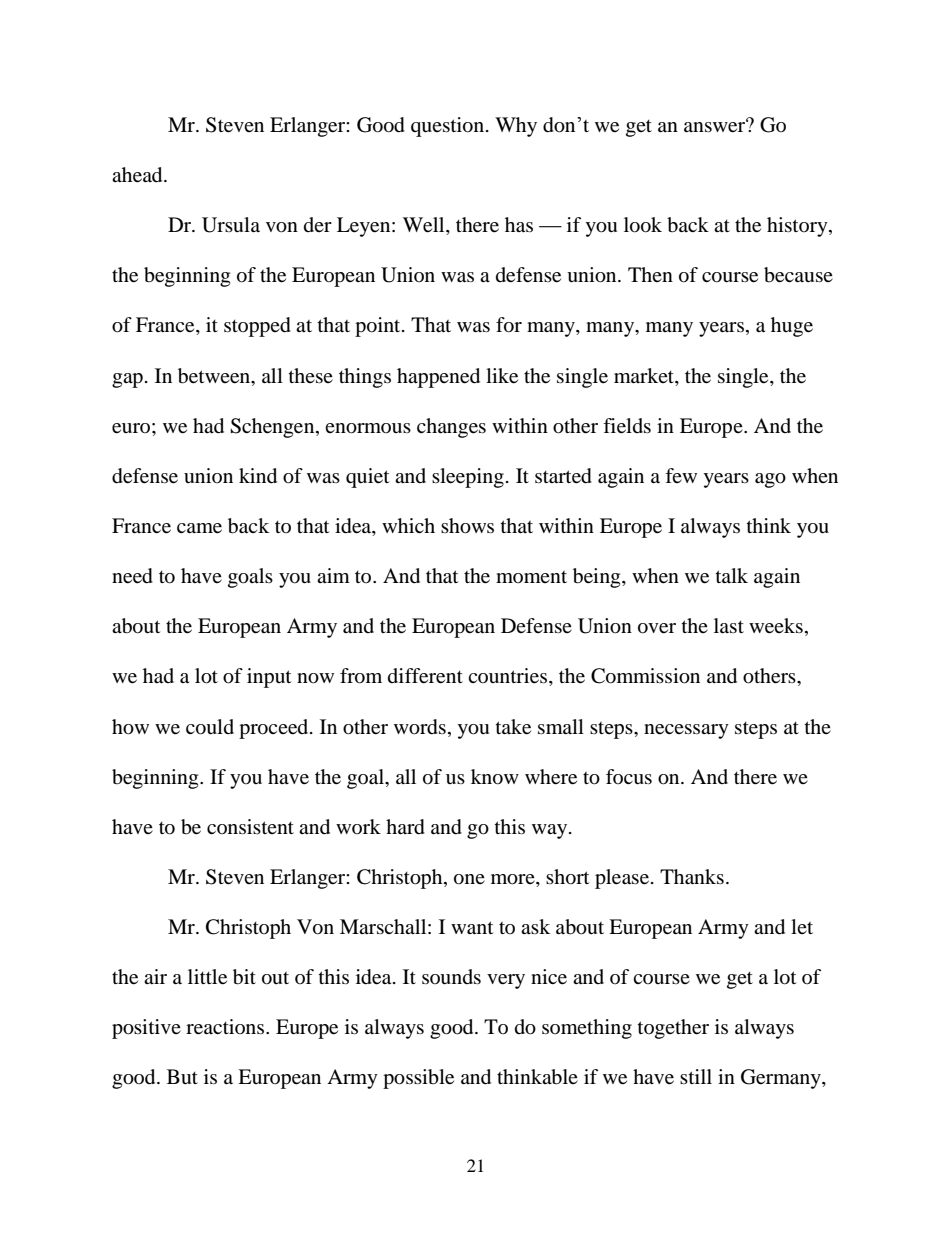 This screenshot has height=1233, width=952. Describe the element at coordinates (418, 1079) in the screenshot. I see `possible` at that location.
